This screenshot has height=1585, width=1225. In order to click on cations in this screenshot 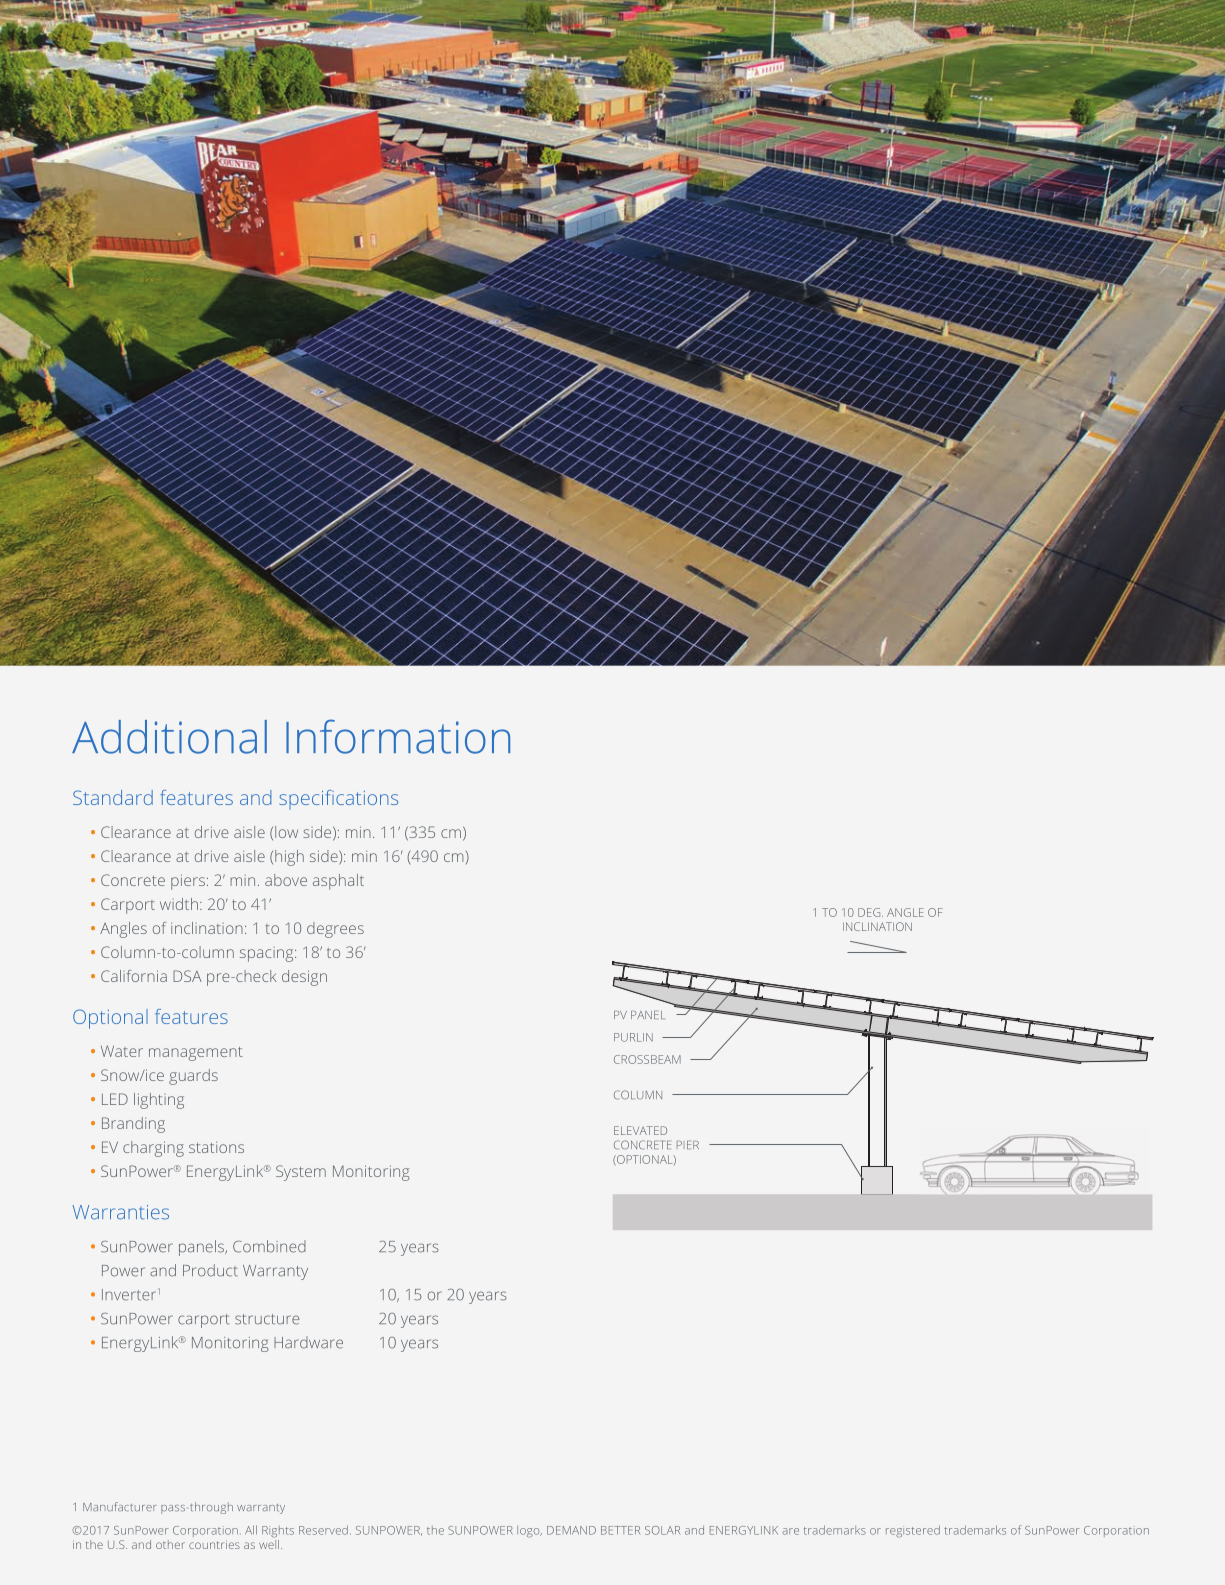, I will do `click(367, 798)`.
